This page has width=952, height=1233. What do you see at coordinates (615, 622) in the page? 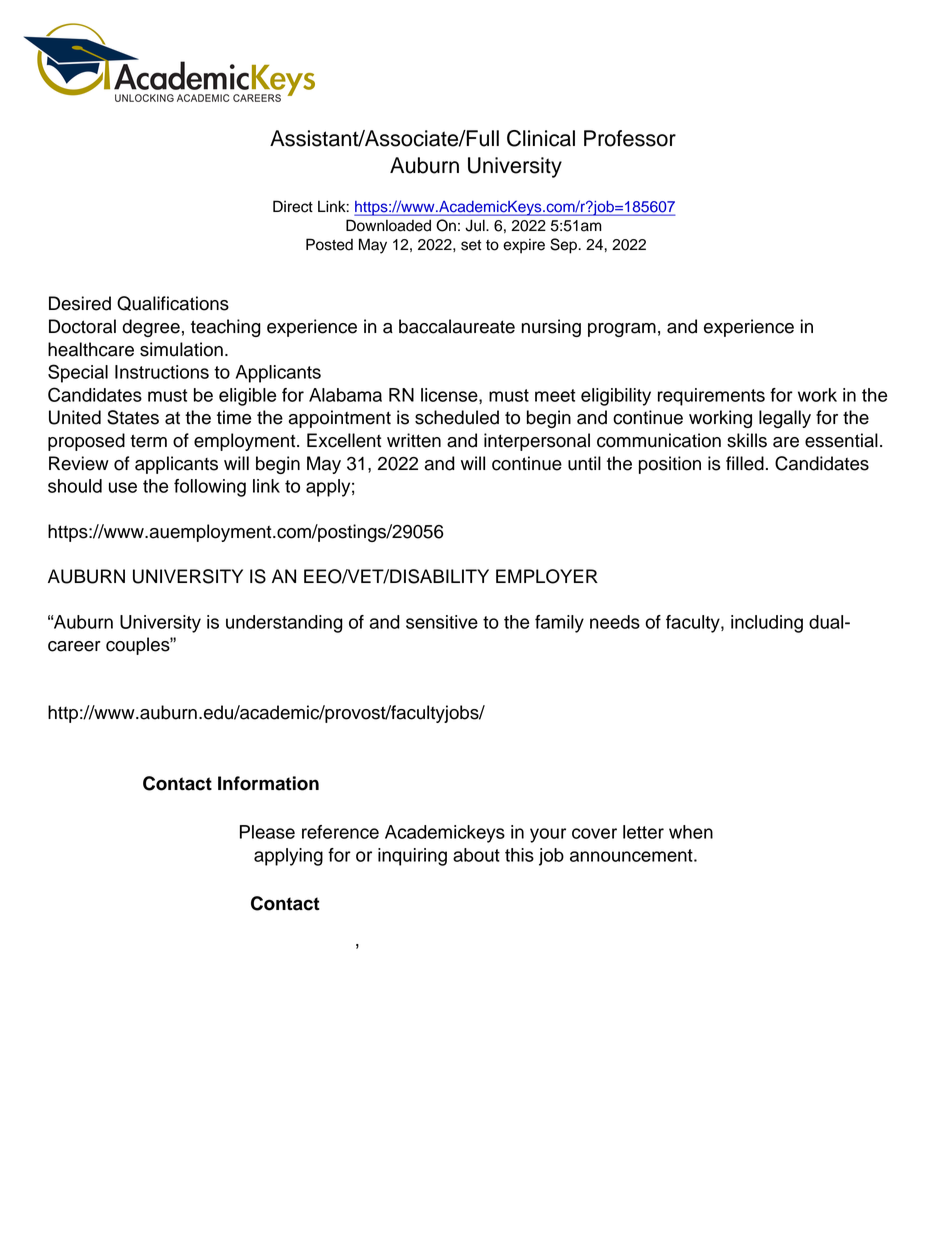
I see `needs` at bounding box center [615, 622].
